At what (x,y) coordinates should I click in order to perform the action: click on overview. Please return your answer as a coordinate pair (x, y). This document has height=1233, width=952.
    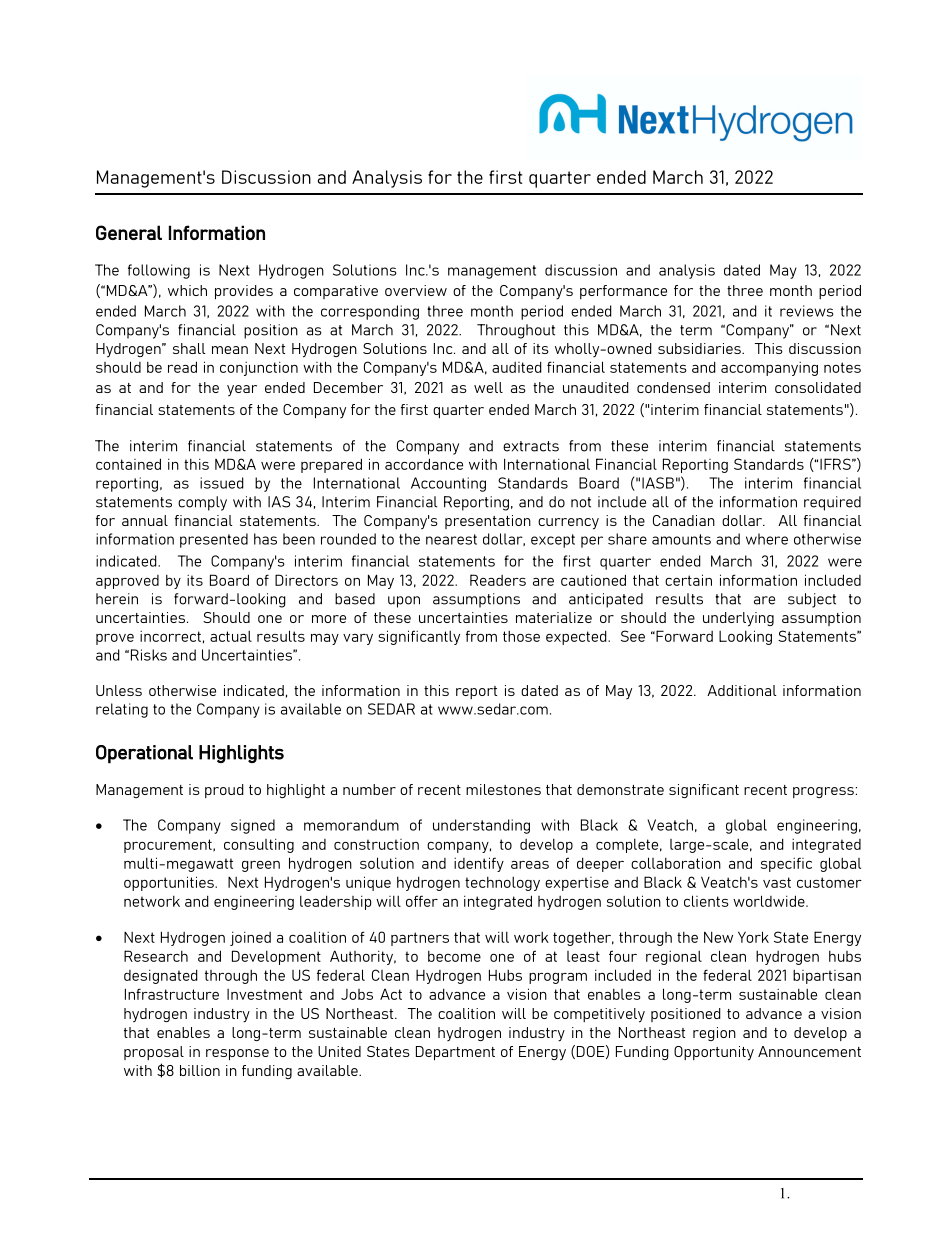
    Looking at the image, I should click on (416, 290).
